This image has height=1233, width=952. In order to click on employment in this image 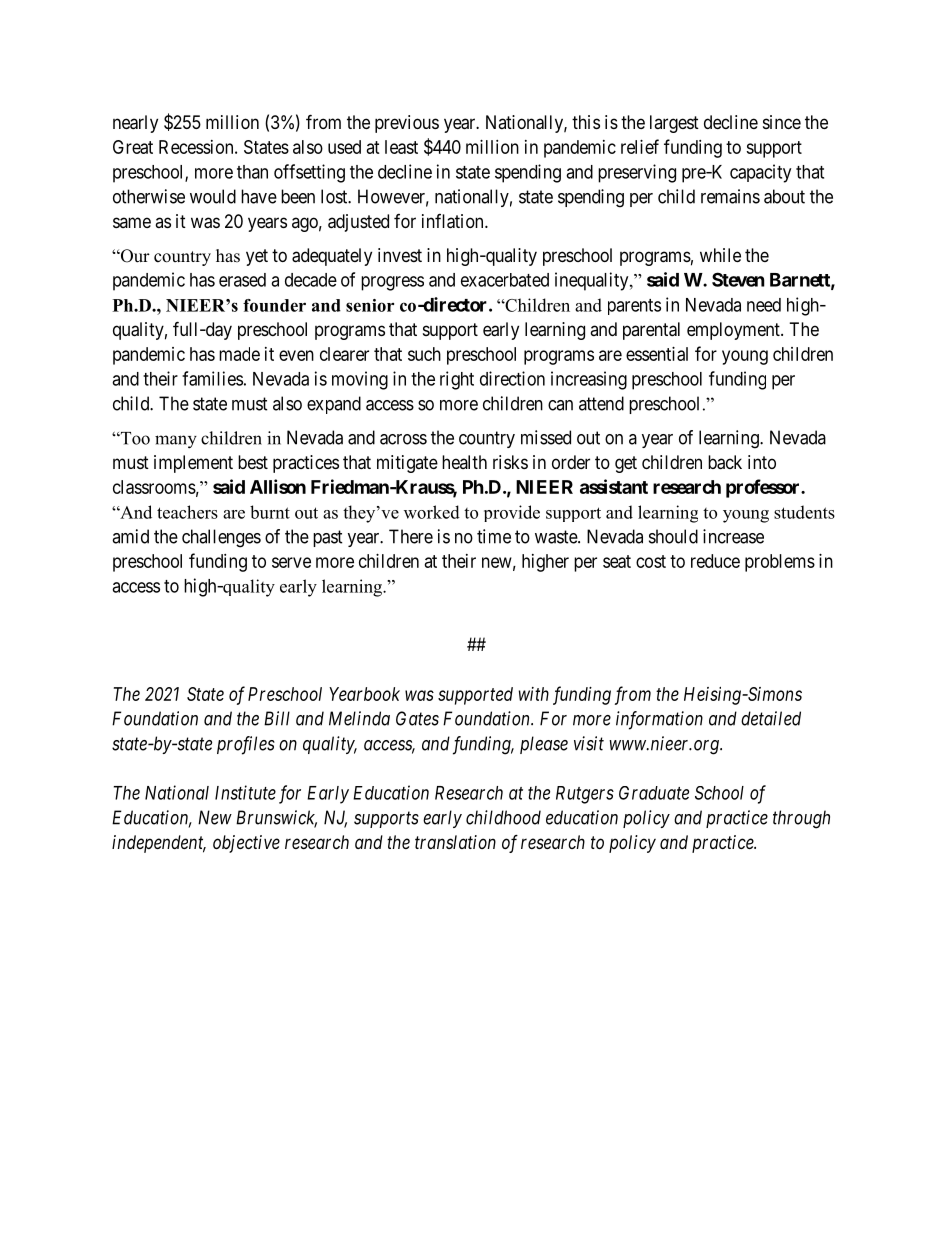, I will do `click(734, 331)`.
